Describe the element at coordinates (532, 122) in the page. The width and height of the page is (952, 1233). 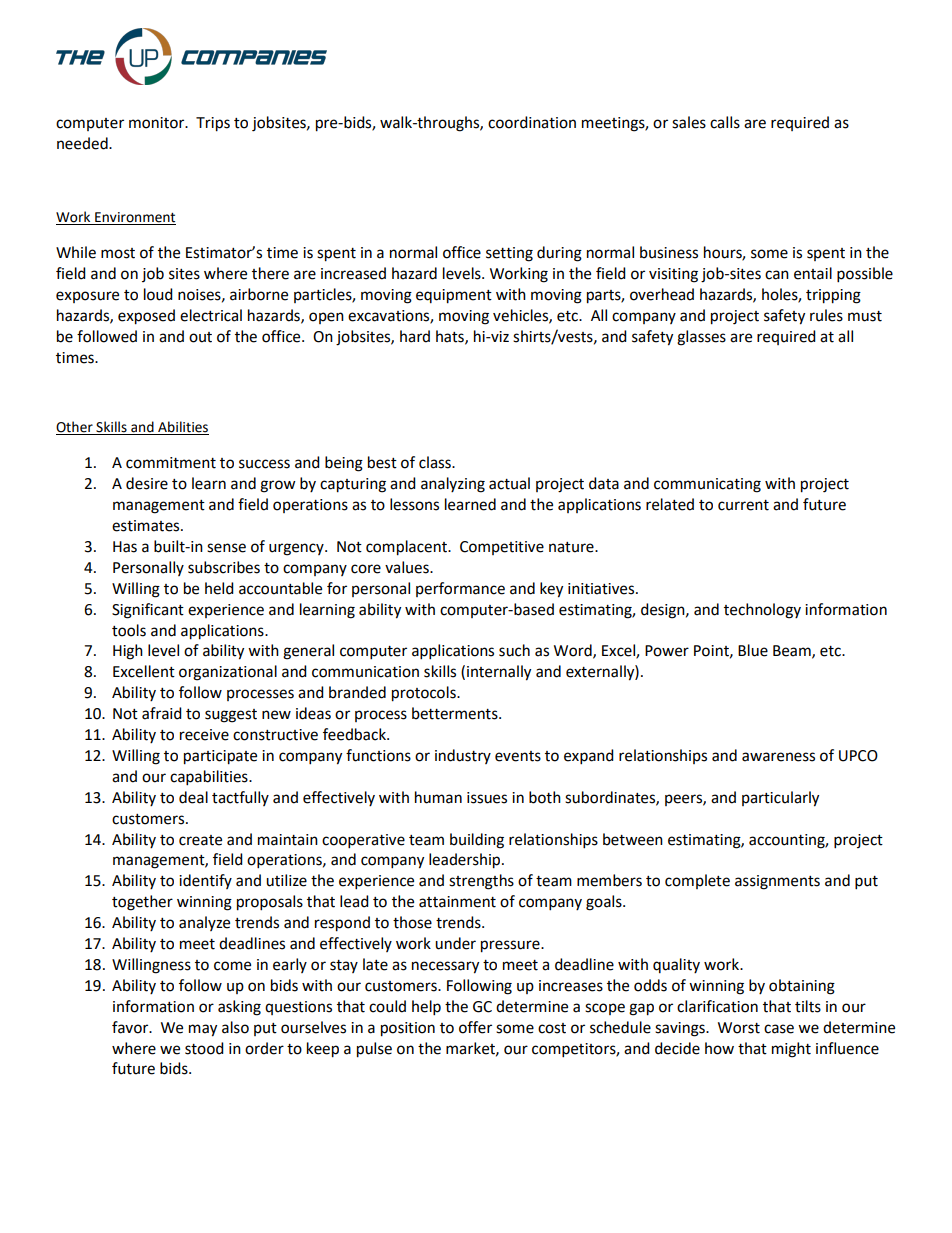
I see `coordination` at that location.
